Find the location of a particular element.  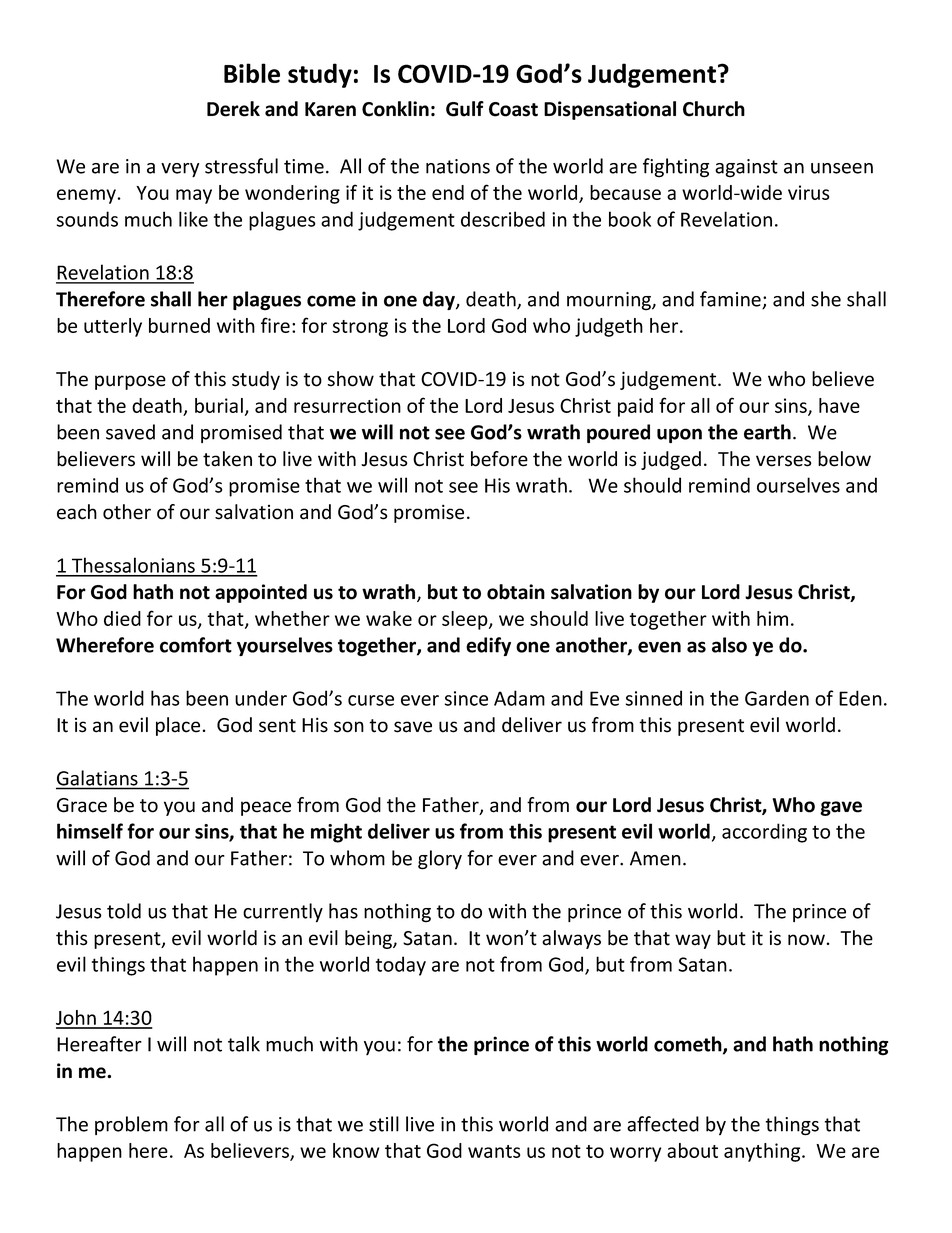

Garden is located at coordinates (777, 698).
